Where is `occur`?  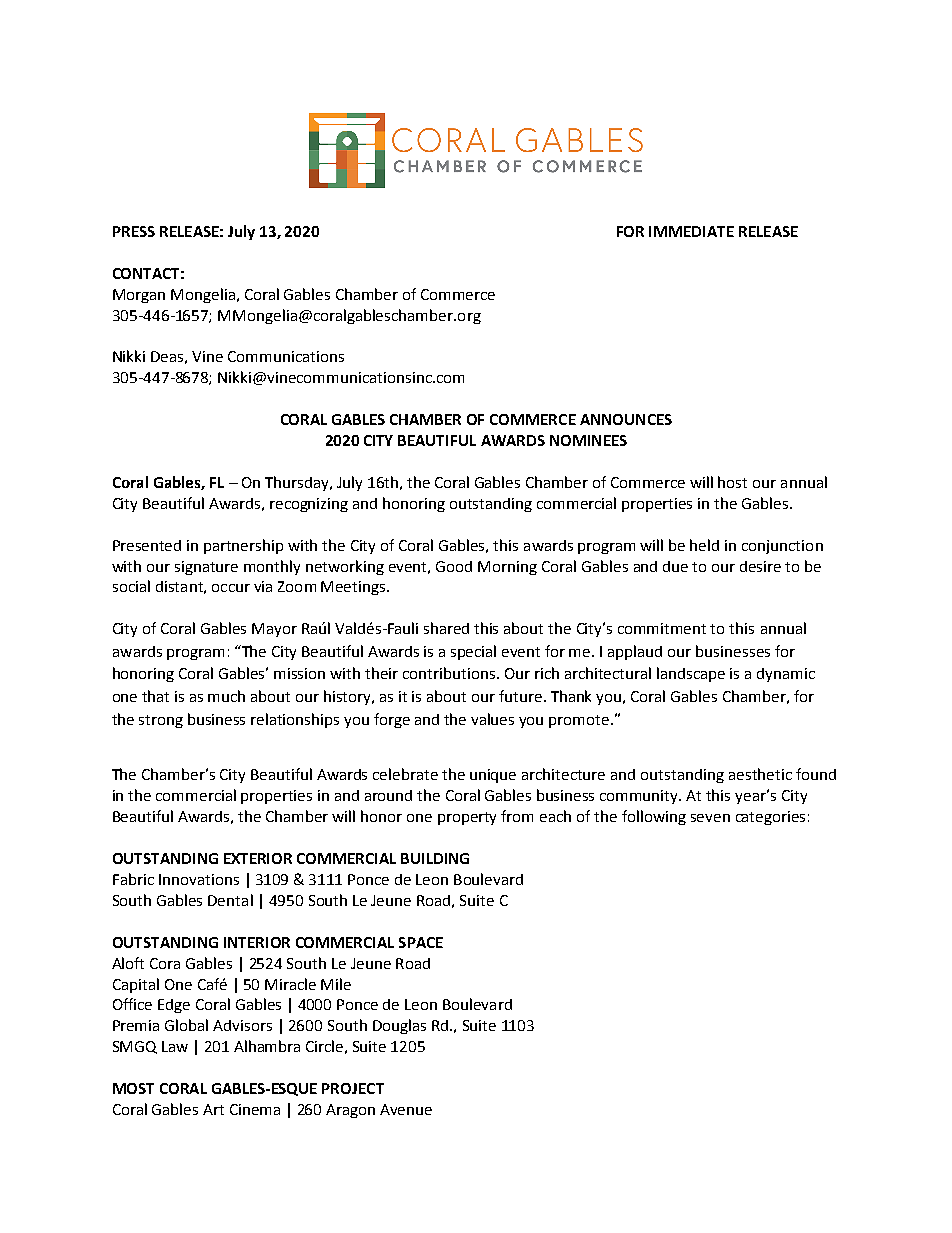
occur is located at coordinates (231, 588).
